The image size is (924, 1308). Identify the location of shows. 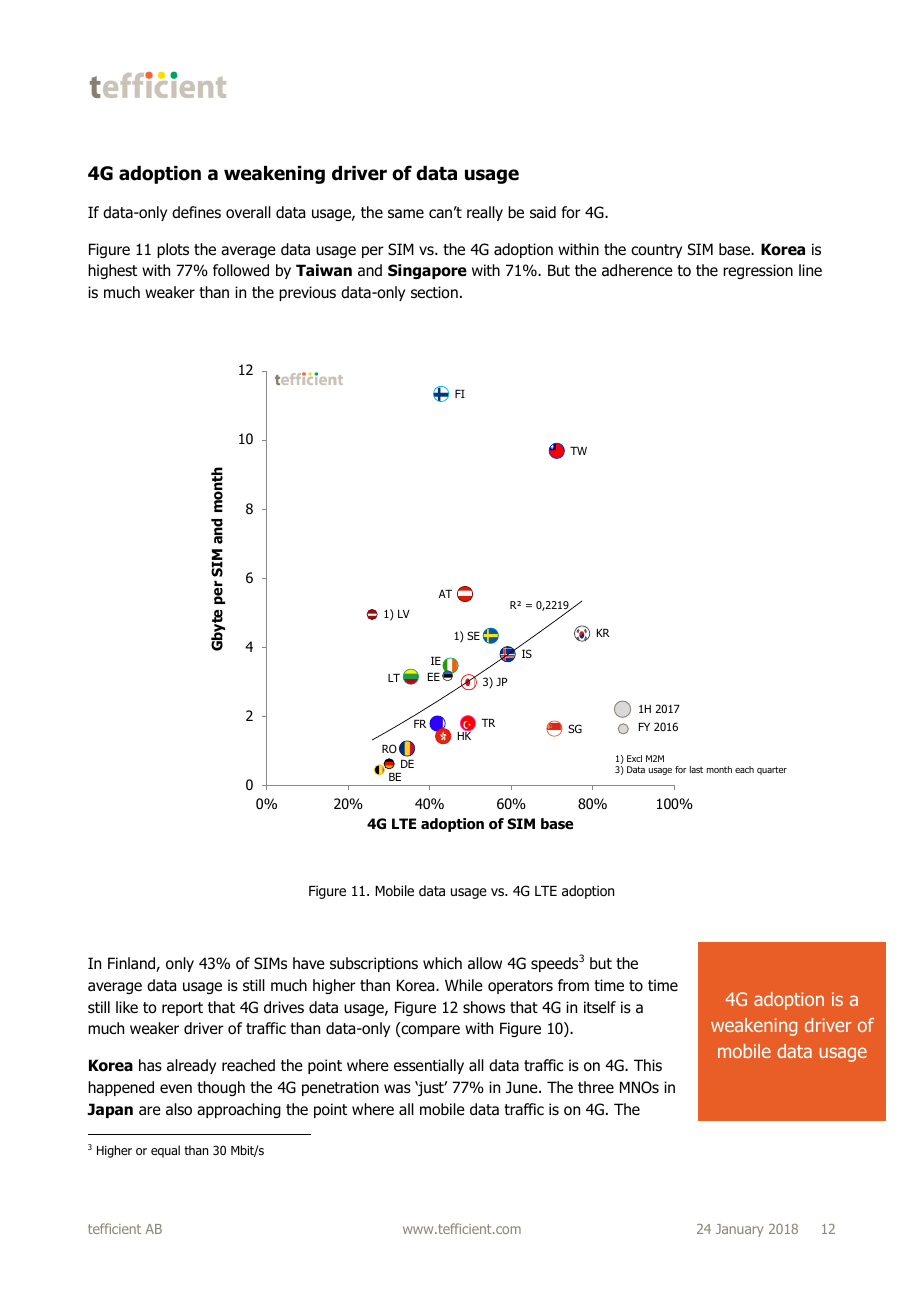
(484, 1007).
